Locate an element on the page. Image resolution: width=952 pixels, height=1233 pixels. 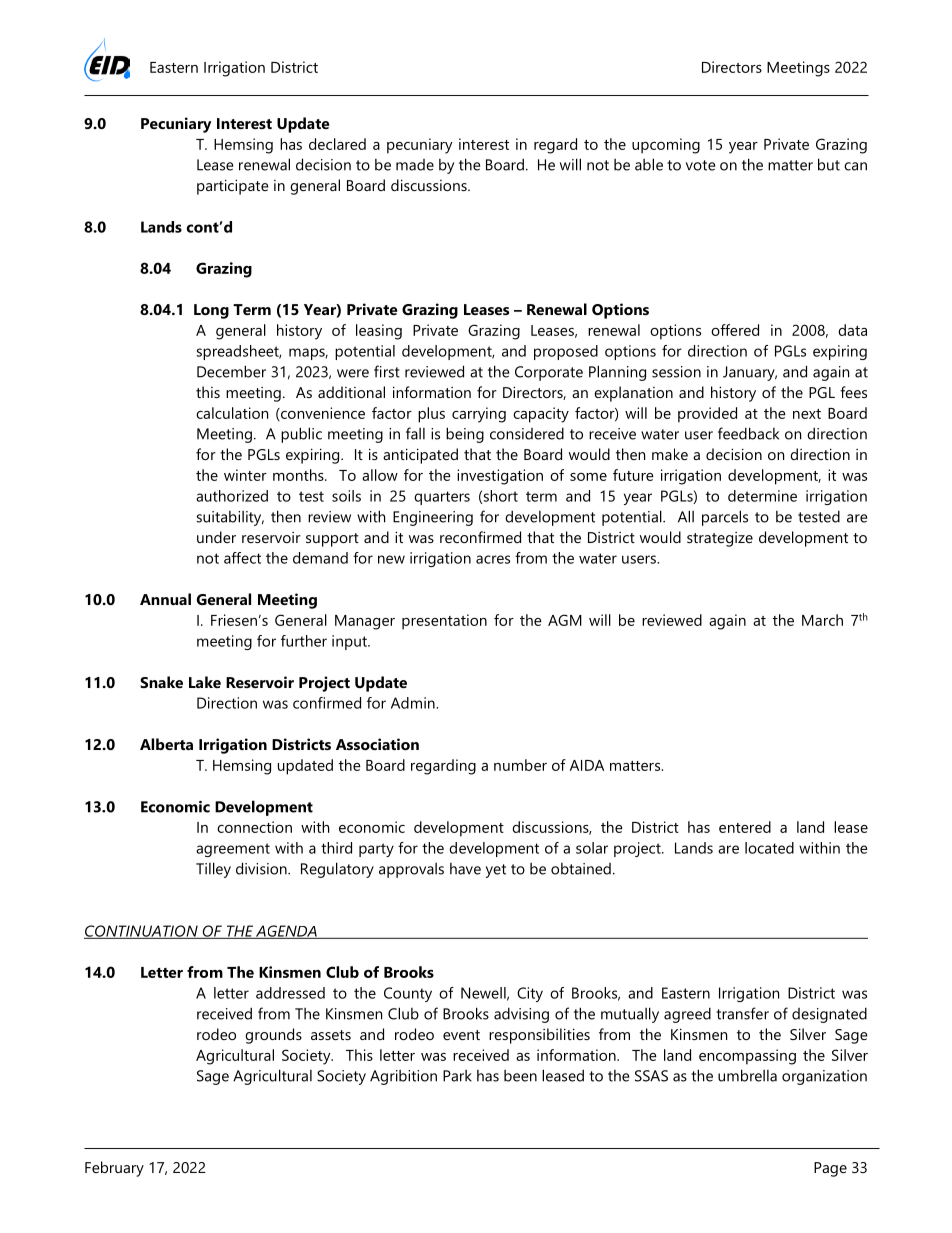
but is located at coordinates (829, 164).
